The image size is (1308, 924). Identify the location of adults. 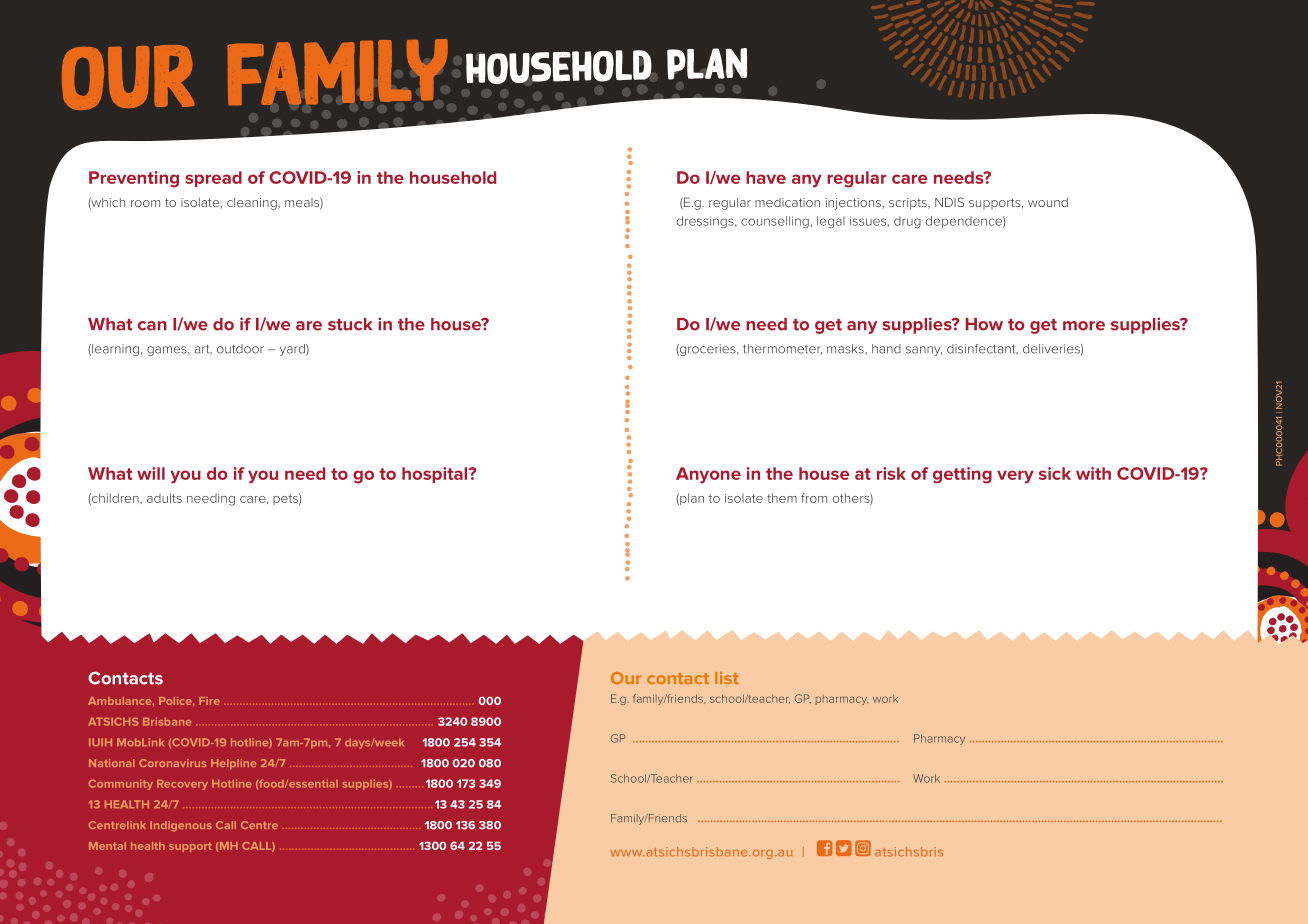
(164, 498).
